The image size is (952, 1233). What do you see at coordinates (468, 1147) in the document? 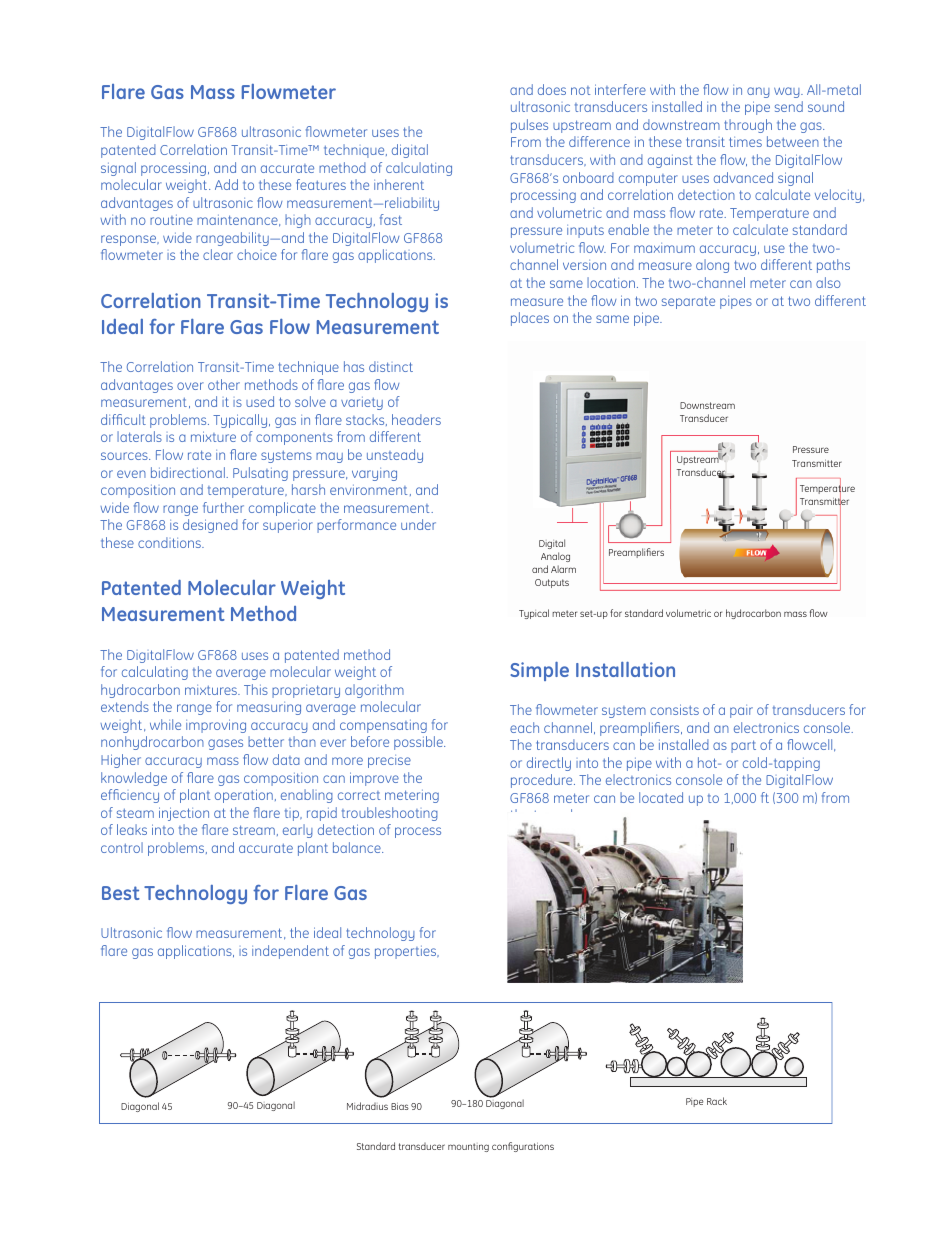
I see `mounting` at bounding box center [468, 1147].
